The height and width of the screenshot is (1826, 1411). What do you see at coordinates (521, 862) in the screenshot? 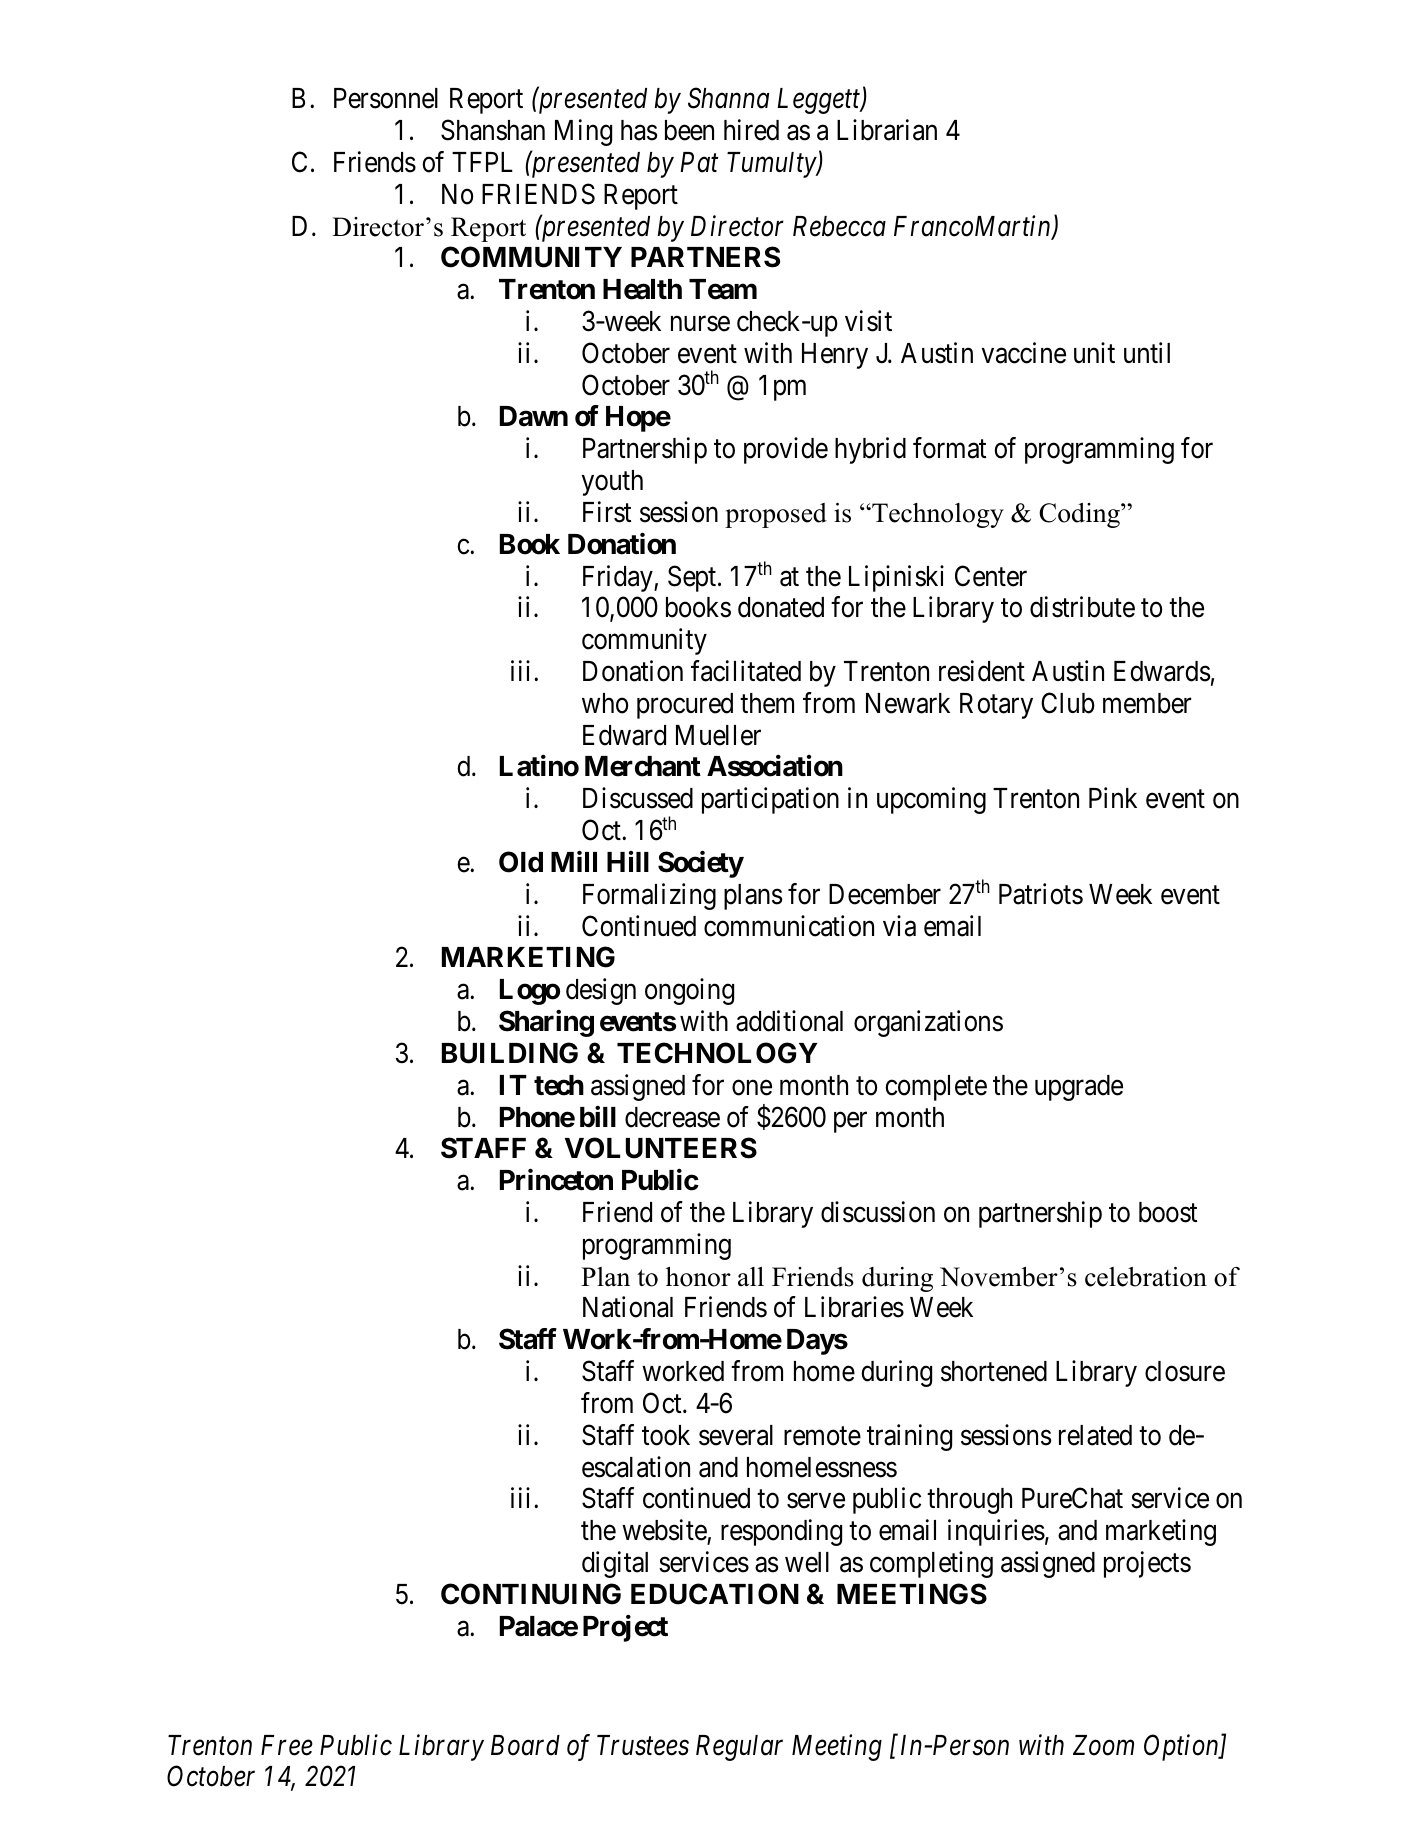
I see `Old` at bounding box center [521, 862].
